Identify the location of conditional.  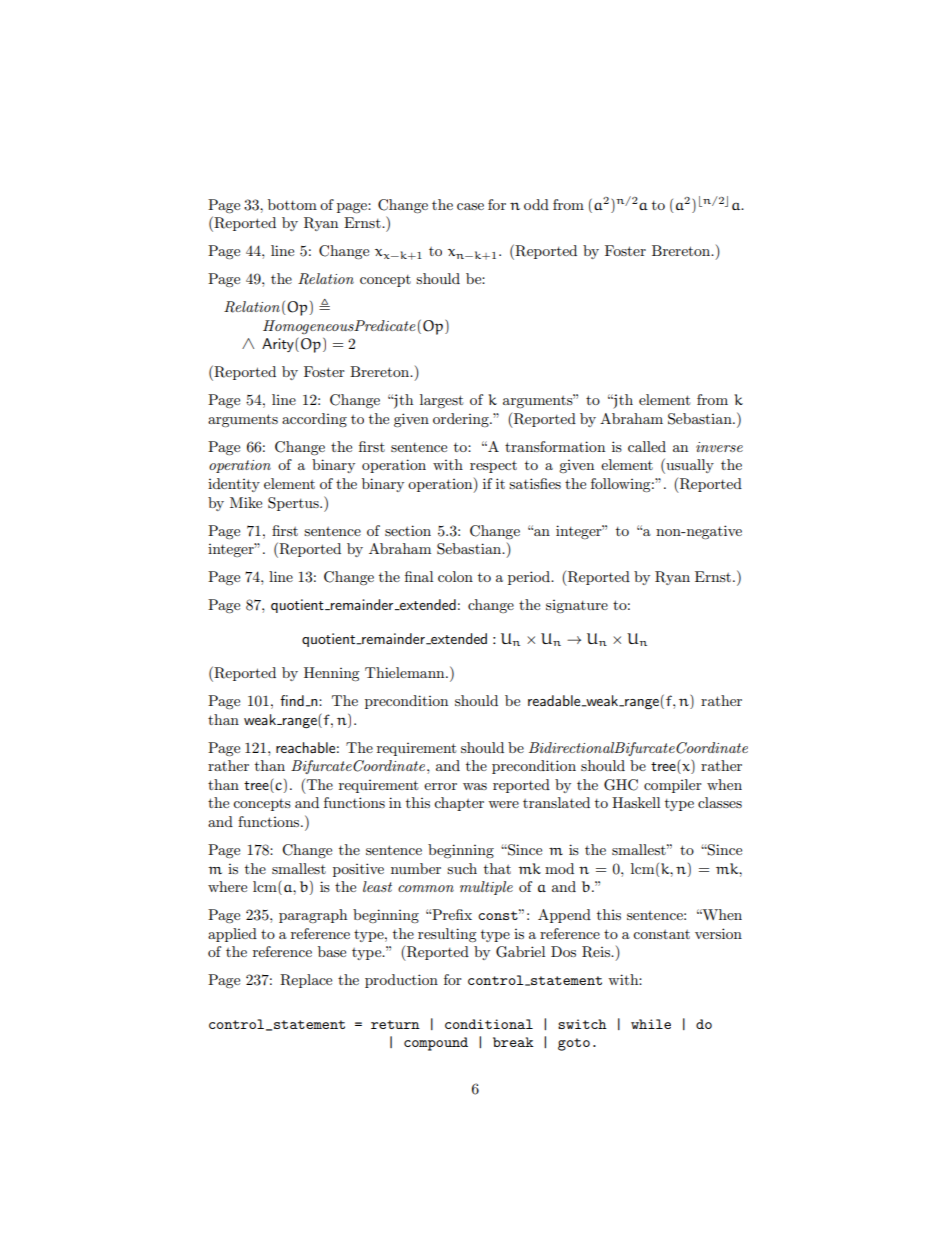
(489, 1024).
